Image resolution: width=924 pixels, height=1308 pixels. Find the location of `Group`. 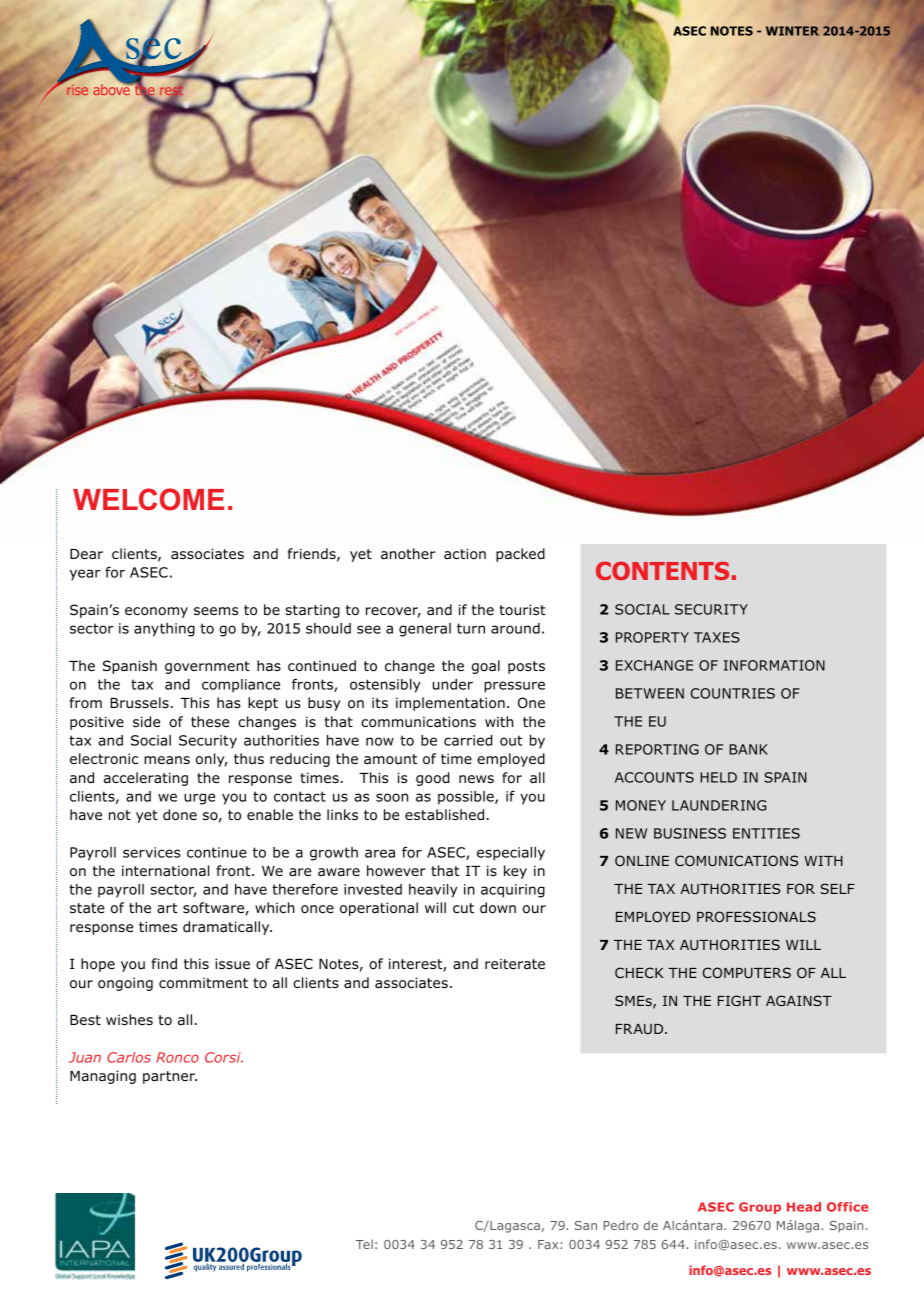

Group is located at coordinates (760, 1208).
